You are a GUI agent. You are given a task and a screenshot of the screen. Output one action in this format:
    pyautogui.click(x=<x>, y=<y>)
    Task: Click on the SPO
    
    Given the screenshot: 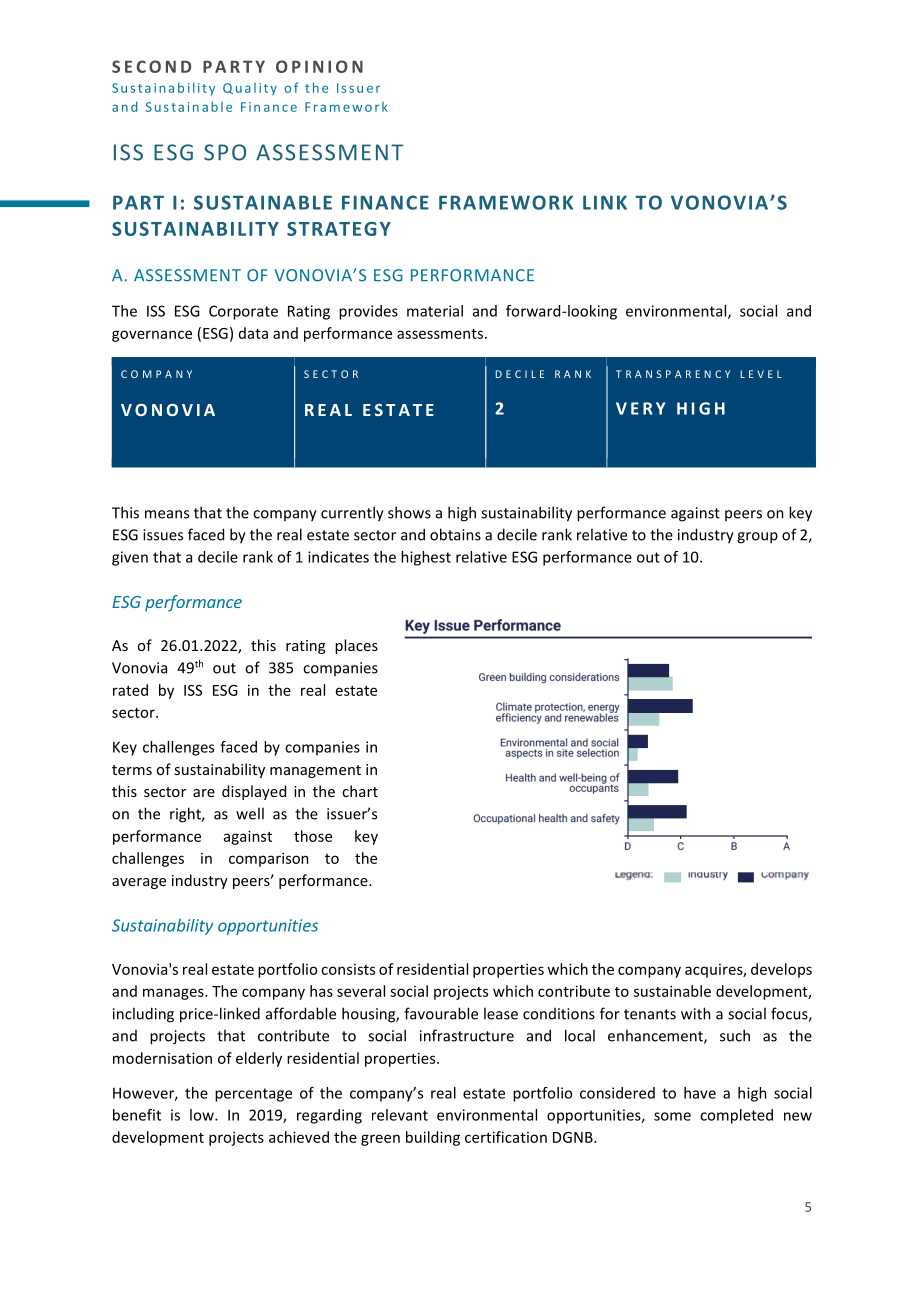 What is the action you would take?
    pyautogui.click(x=225, y=152)
